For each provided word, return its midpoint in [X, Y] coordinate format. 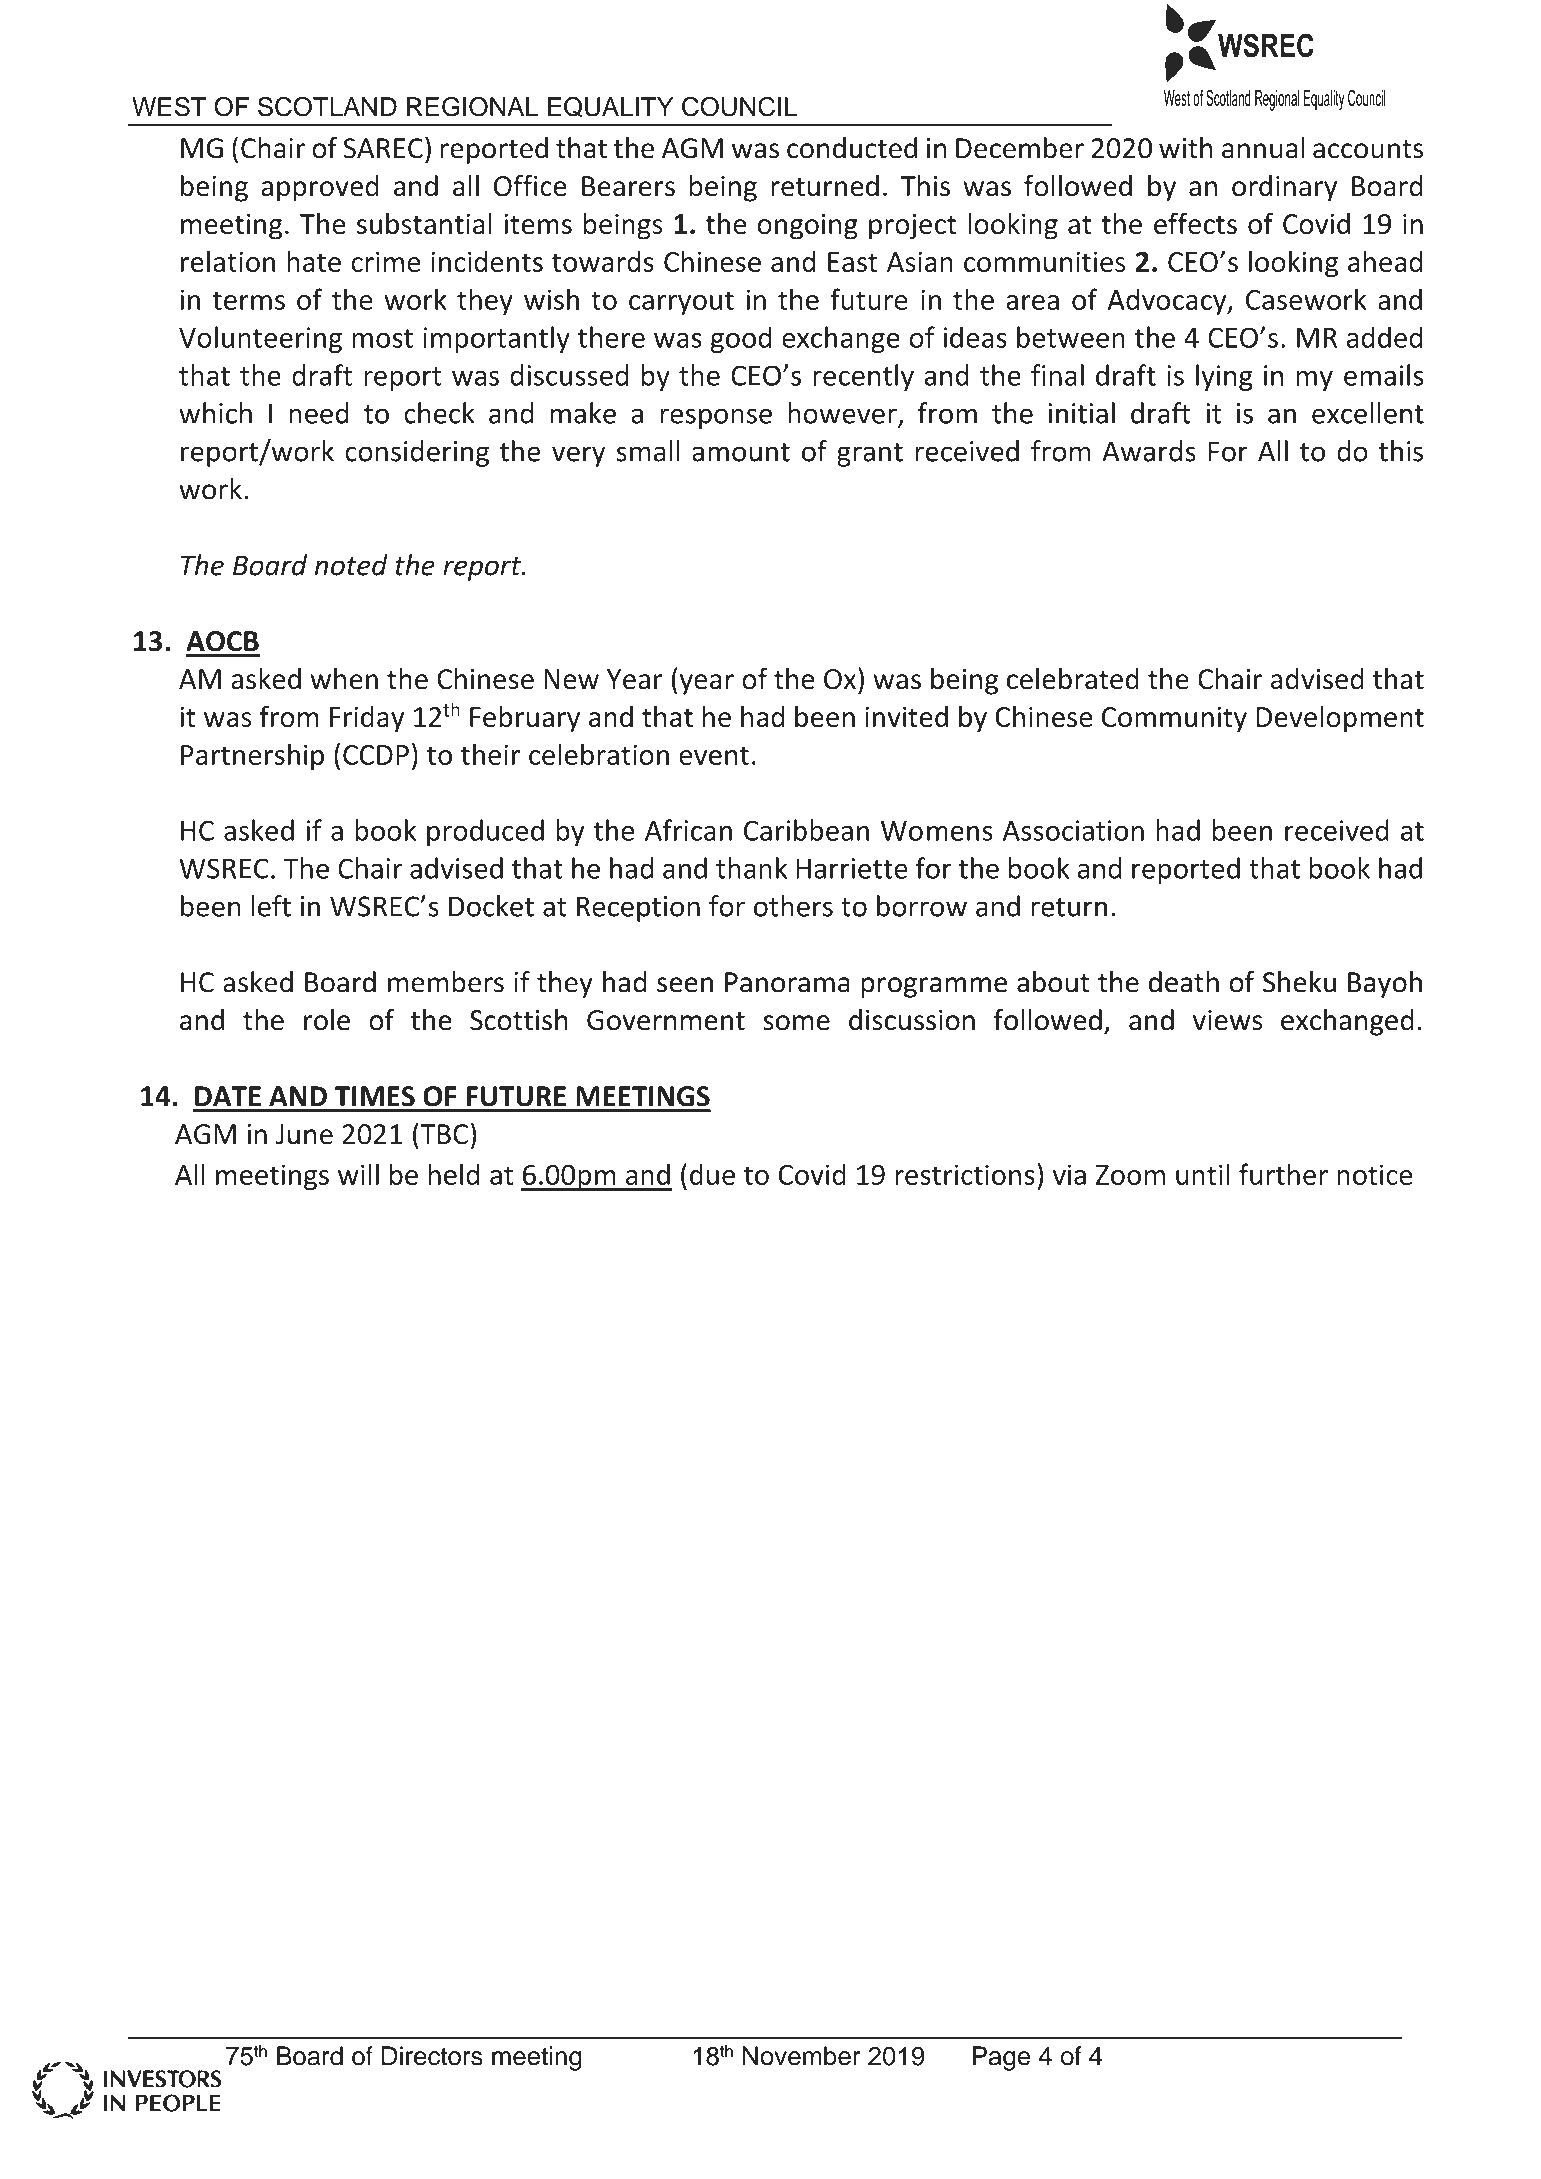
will [358, 1174]
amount [741, 452]
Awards [1149, 451]
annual [1263, 148]
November [801, 2056]
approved [320, 188]
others [793, 906]
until [1203, 1174]
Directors [432, 2056]
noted [351, 565]
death [1184, 982]
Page [1001, 2058]
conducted [852, 148]
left [271, 906]
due [712, 1174]
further [1283, 1174]
